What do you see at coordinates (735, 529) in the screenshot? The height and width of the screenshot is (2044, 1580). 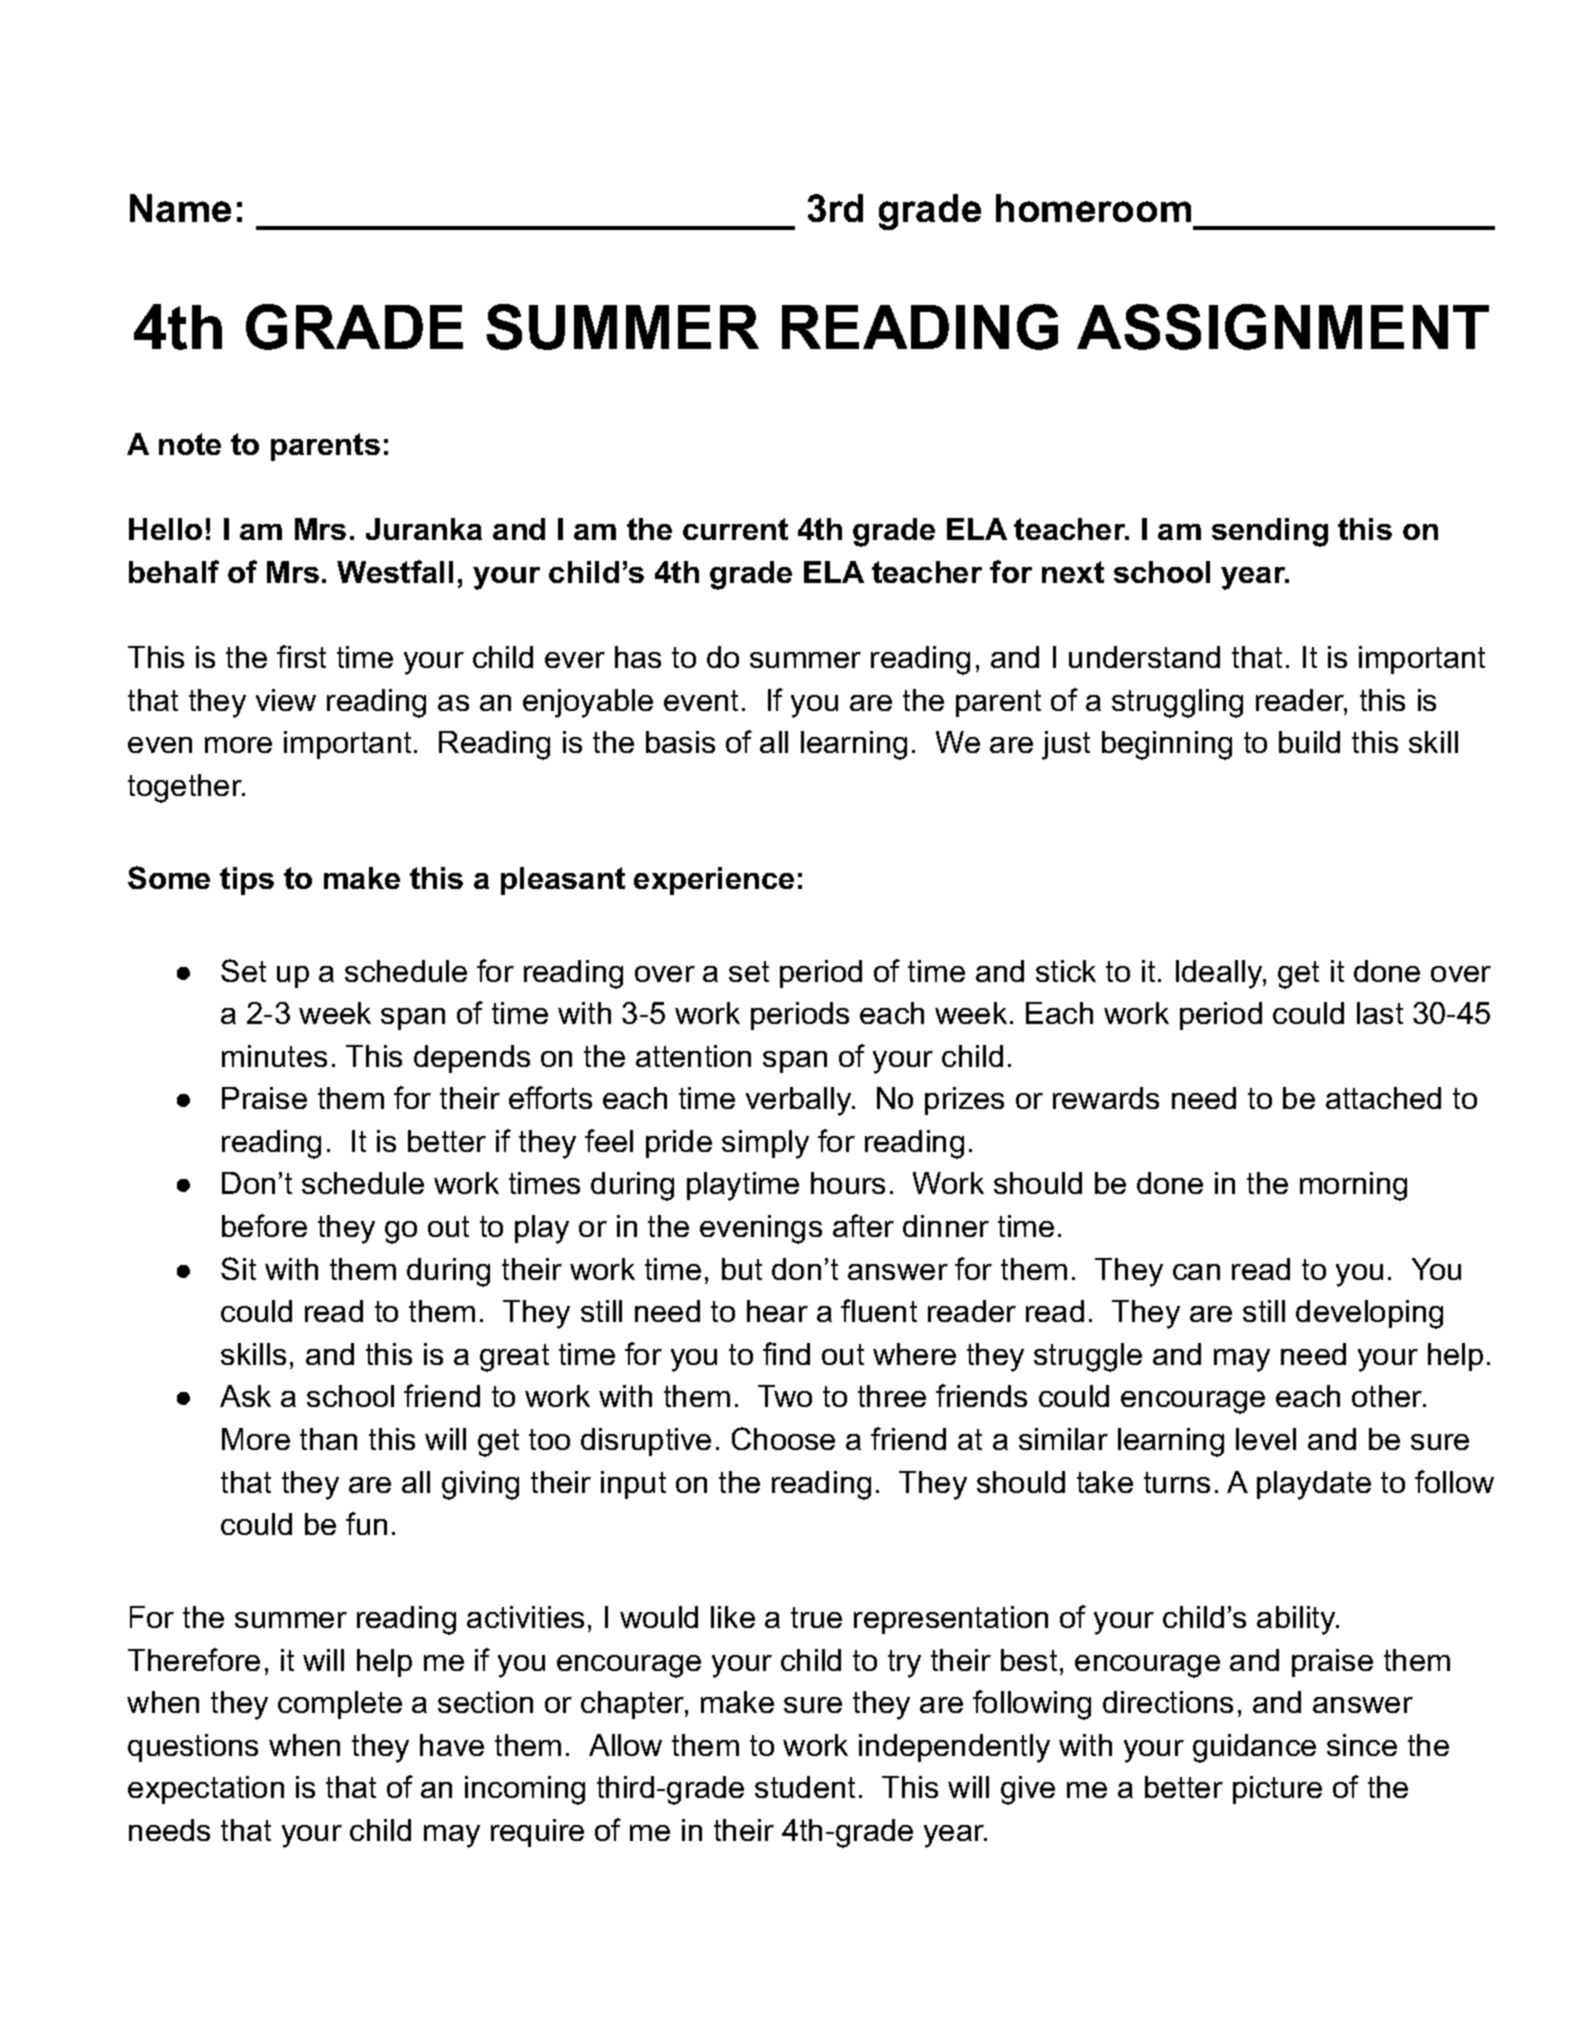 I see `current` at bounding box center [735, 529].
